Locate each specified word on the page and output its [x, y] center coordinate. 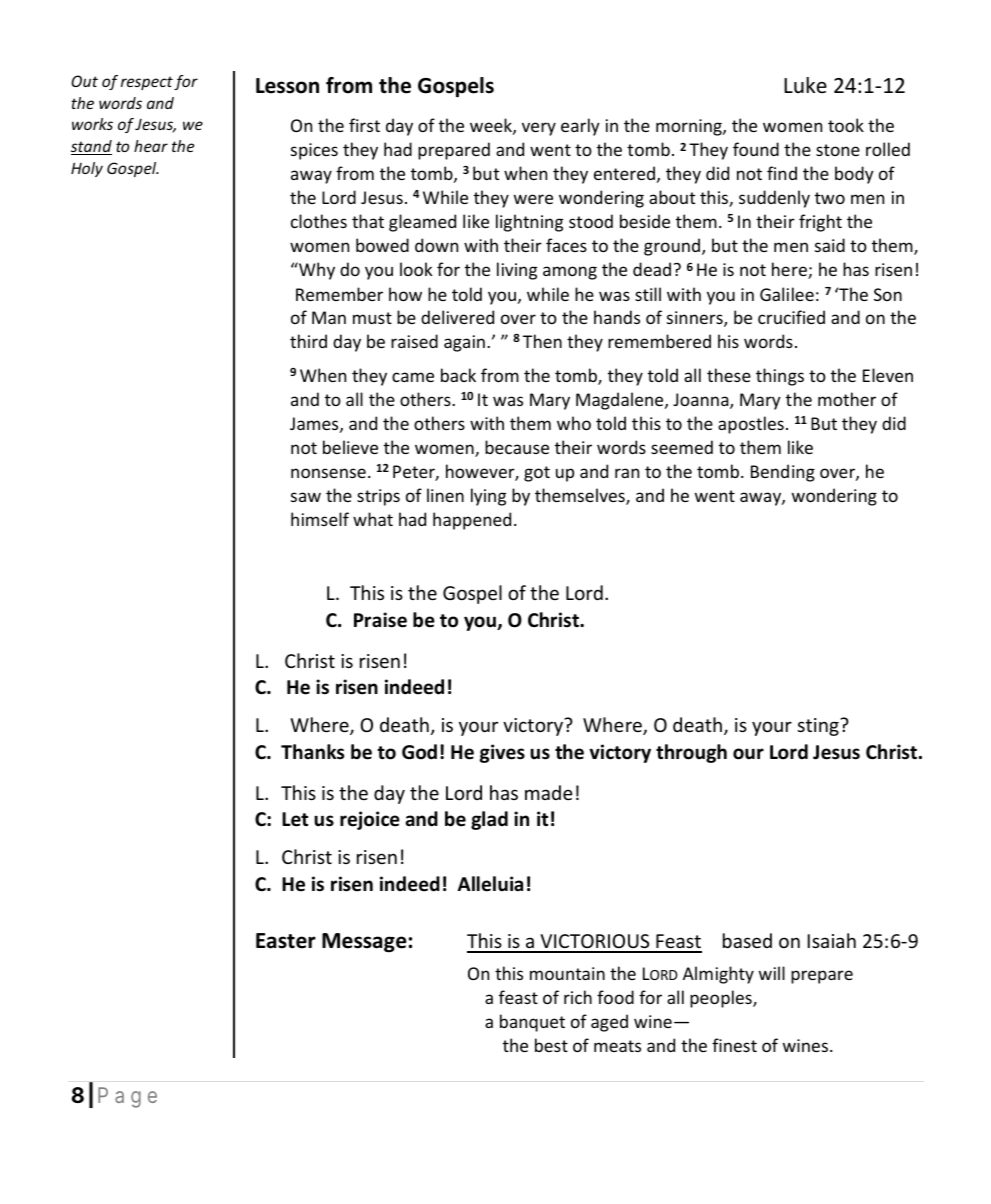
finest [734, 1045]
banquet [532, 1023]
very [539, 129]
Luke [805, 85]
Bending [783, 473]
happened [472, 521]
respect [147, 83]
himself [320, 519]
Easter [286, 941]
